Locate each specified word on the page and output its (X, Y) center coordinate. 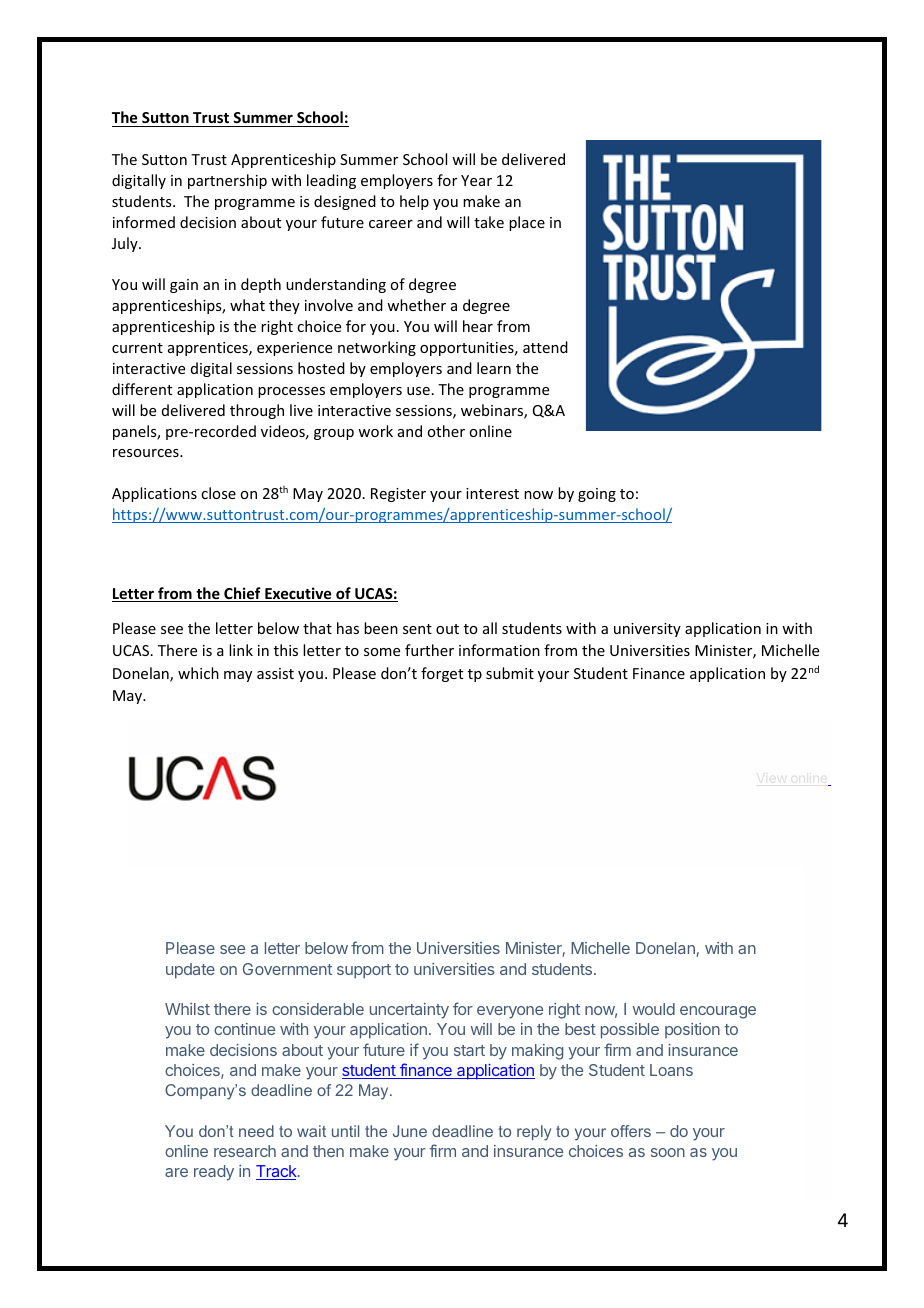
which (198, 673)
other (446, 431)
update (190, 971)
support (364, 971)
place (527, 223)
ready (214, 1173)
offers (631, 1131)
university (647, 630)
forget (442, 674)
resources (147, 453)
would (654, 1009)
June (410, 1131)
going (597, 495)
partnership (227, 181)
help (414, 202)
